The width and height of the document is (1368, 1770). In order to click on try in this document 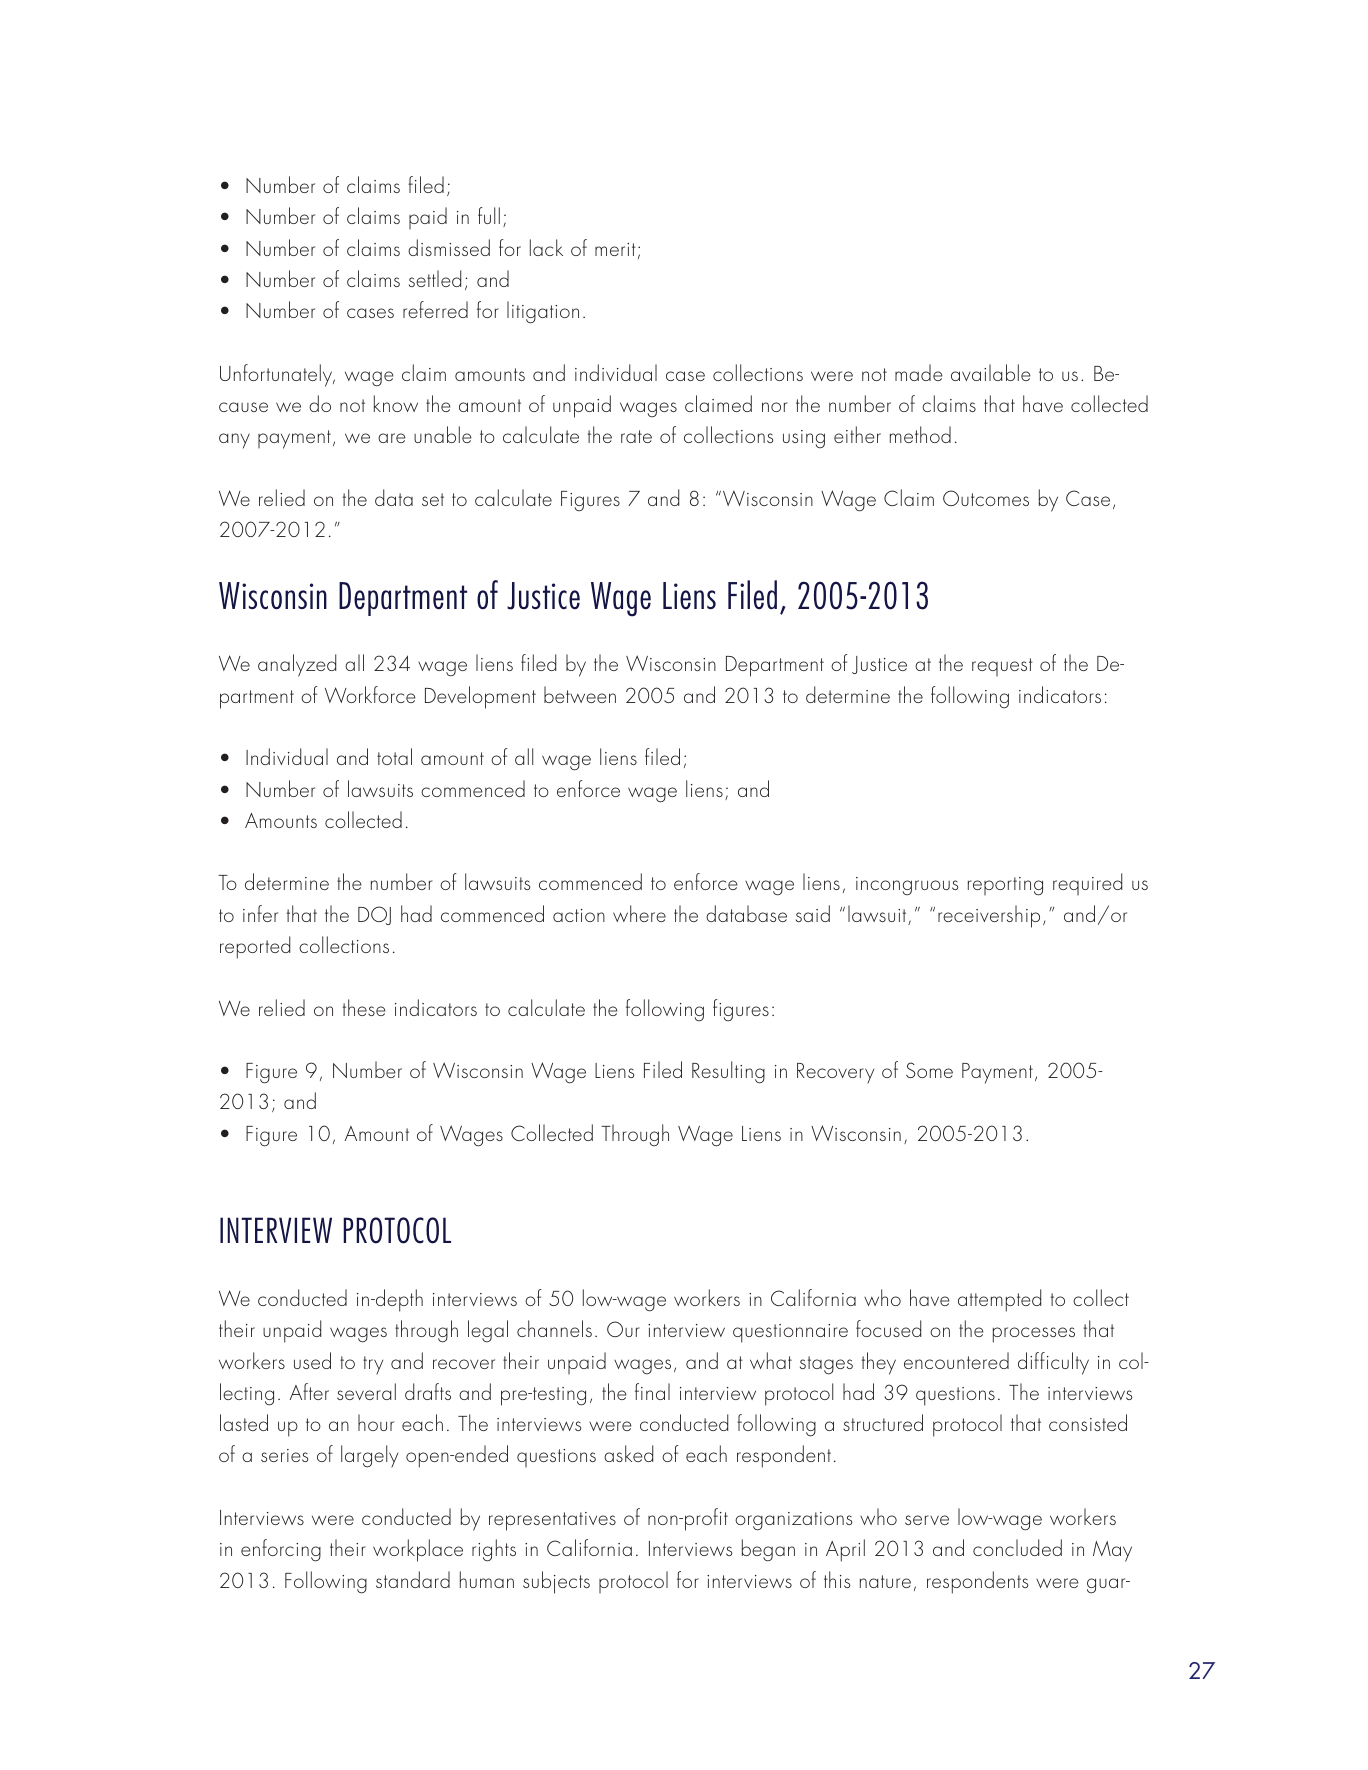, I will do `click(373, 1365)`.
